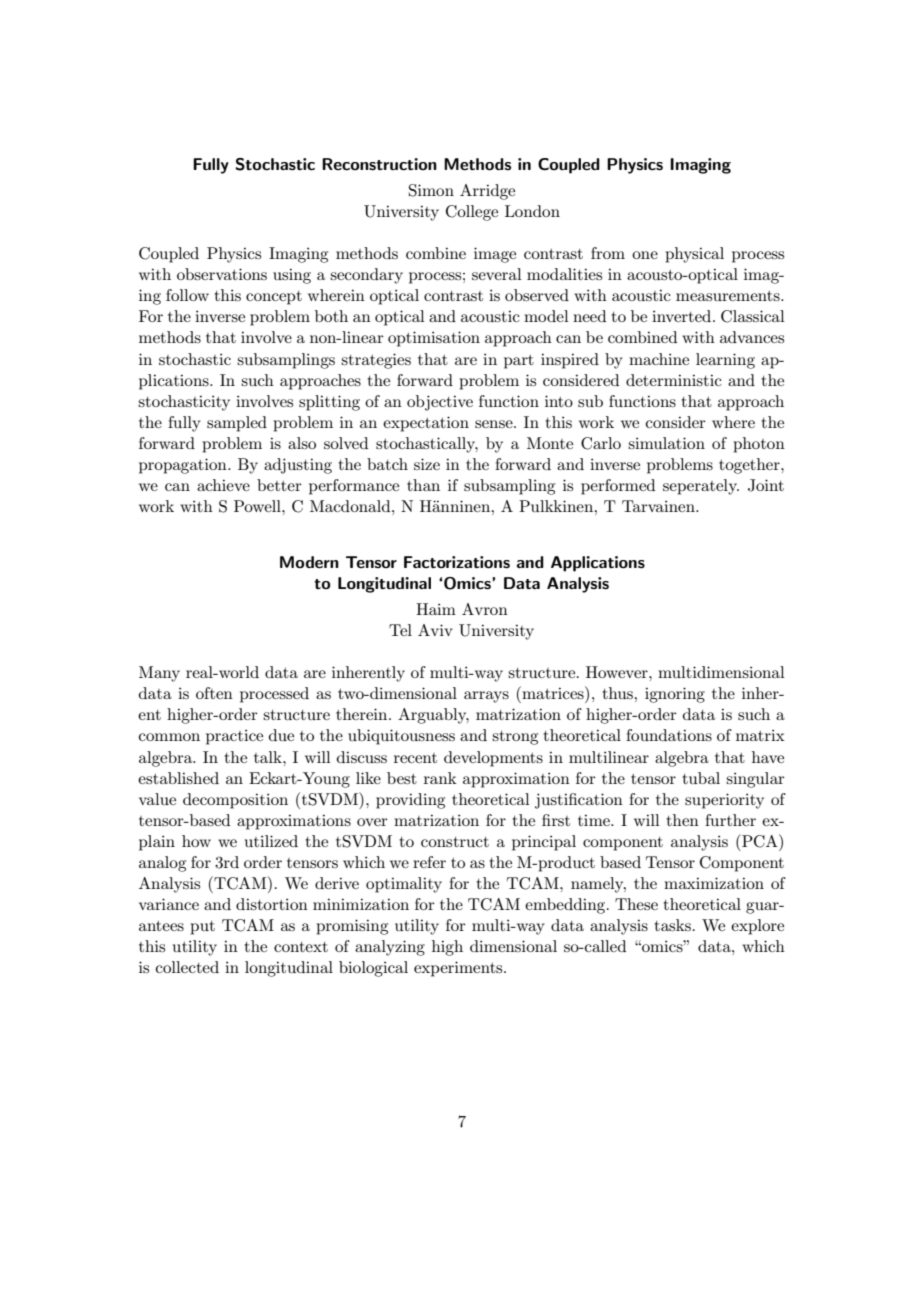  What do you see at coordinates (214, 693) in the screenshot?
I see `often` at bounding box center [214, 693].
